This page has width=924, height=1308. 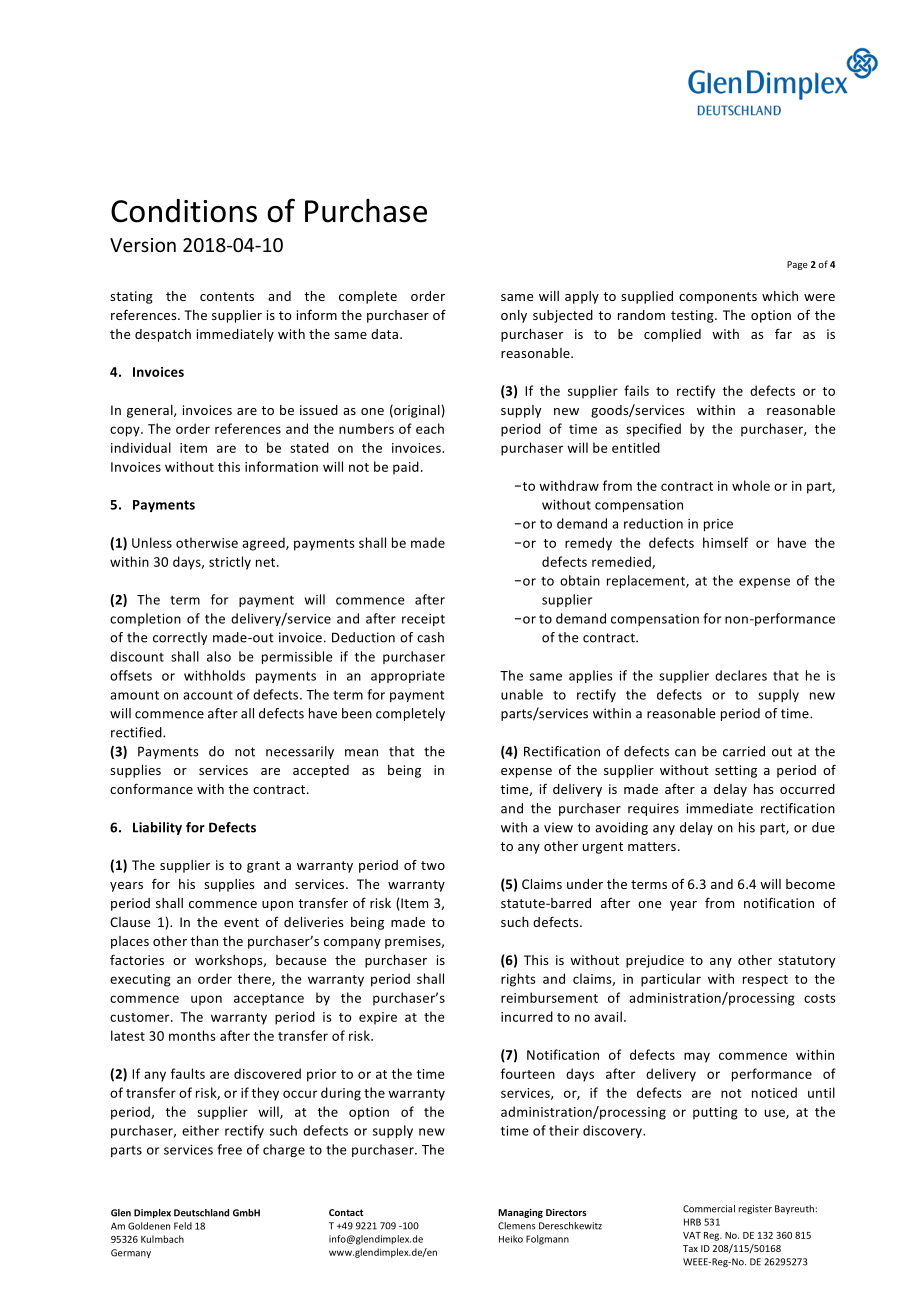 I want to click on carried, so click(x=744, y=751).
